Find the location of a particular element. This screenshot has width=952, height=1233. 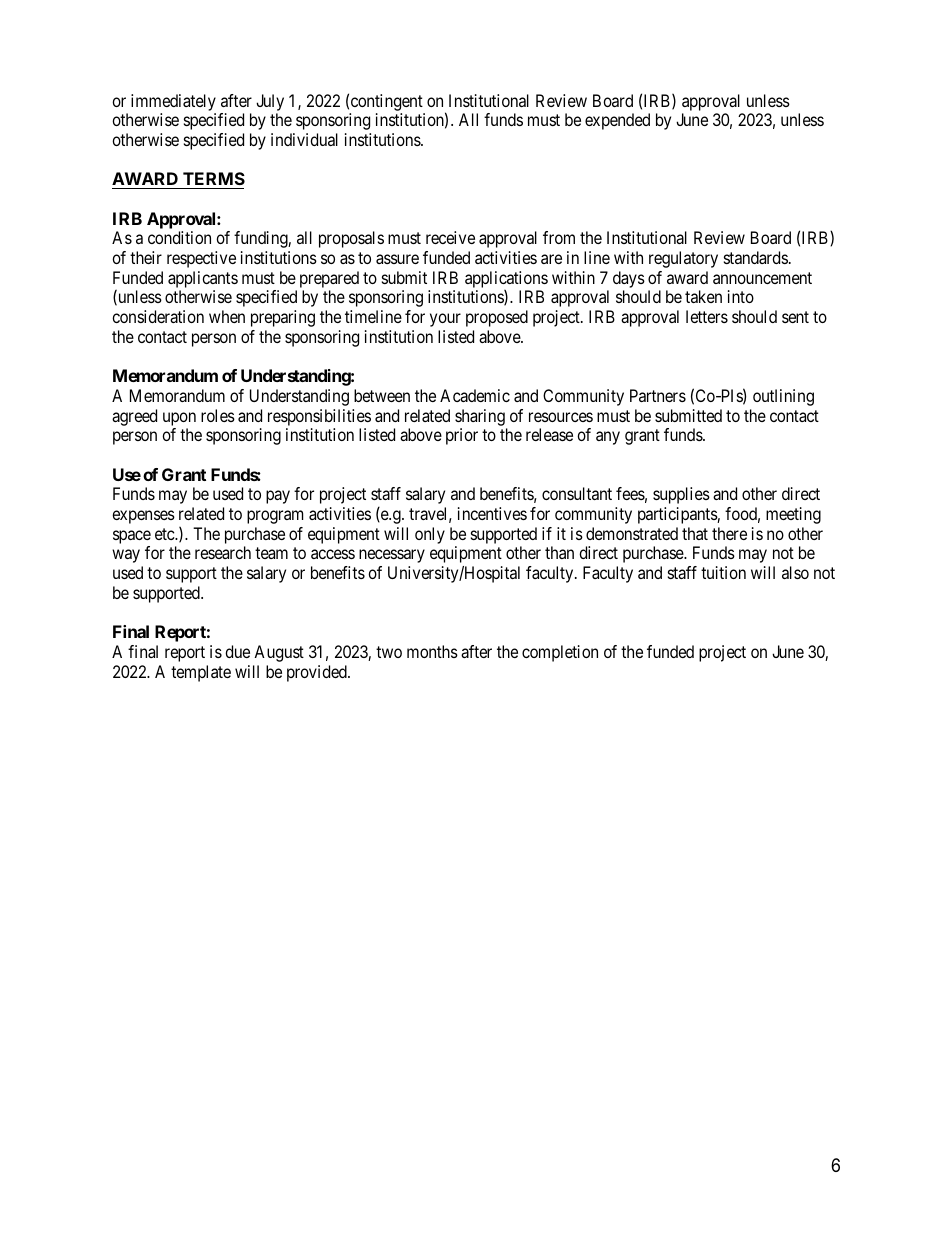

your is located at coordinates (445, 320).
